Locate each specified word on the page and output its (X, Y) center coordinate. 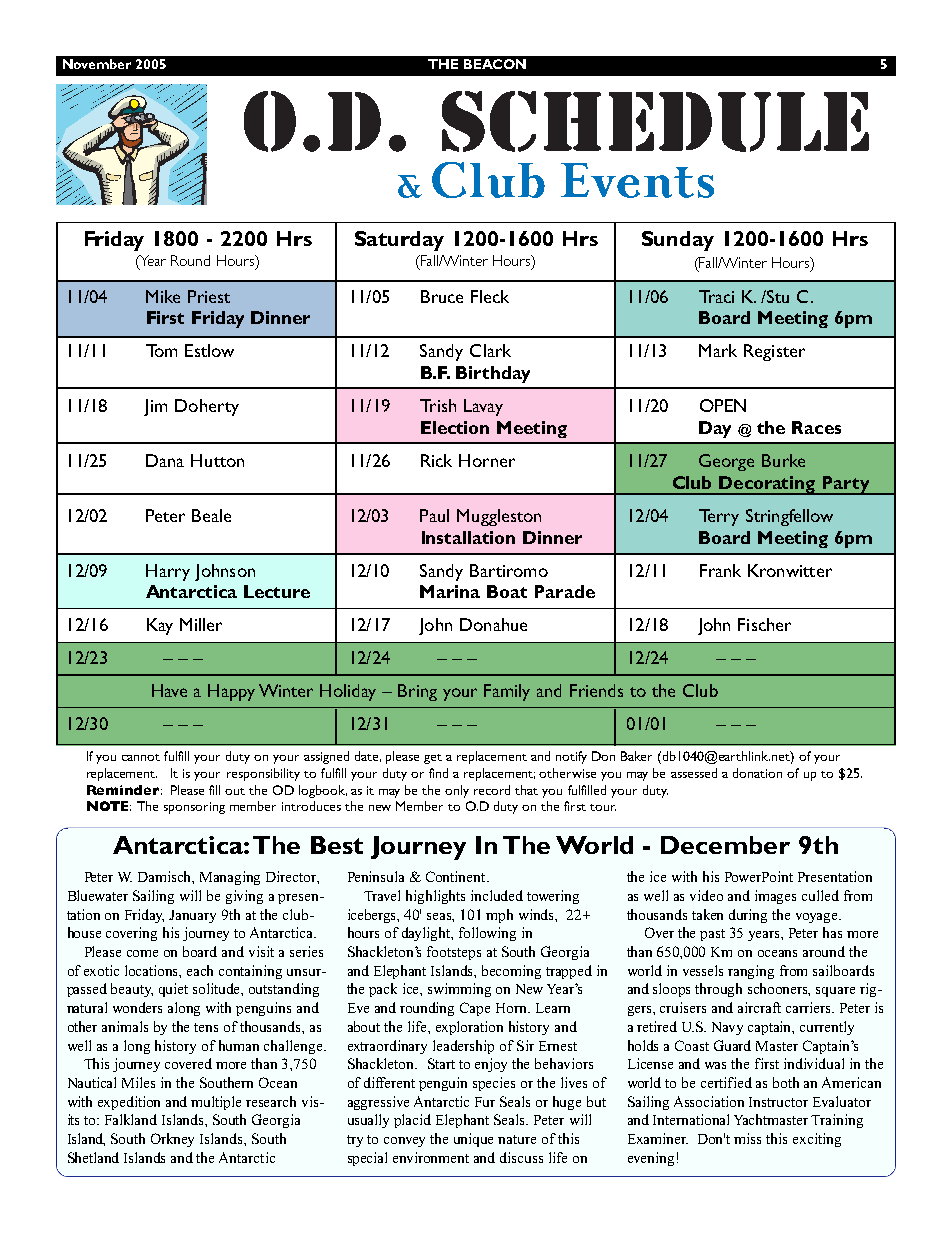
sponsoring (194, 808)
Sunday (678, 241)
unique (473, 1140)
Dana (165, 460)
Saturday (399, 241)
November (97, 64)
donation (757, 773)
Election (455, 427)
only (457, 791)
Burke (783, 460)
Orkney (172, 1140)
